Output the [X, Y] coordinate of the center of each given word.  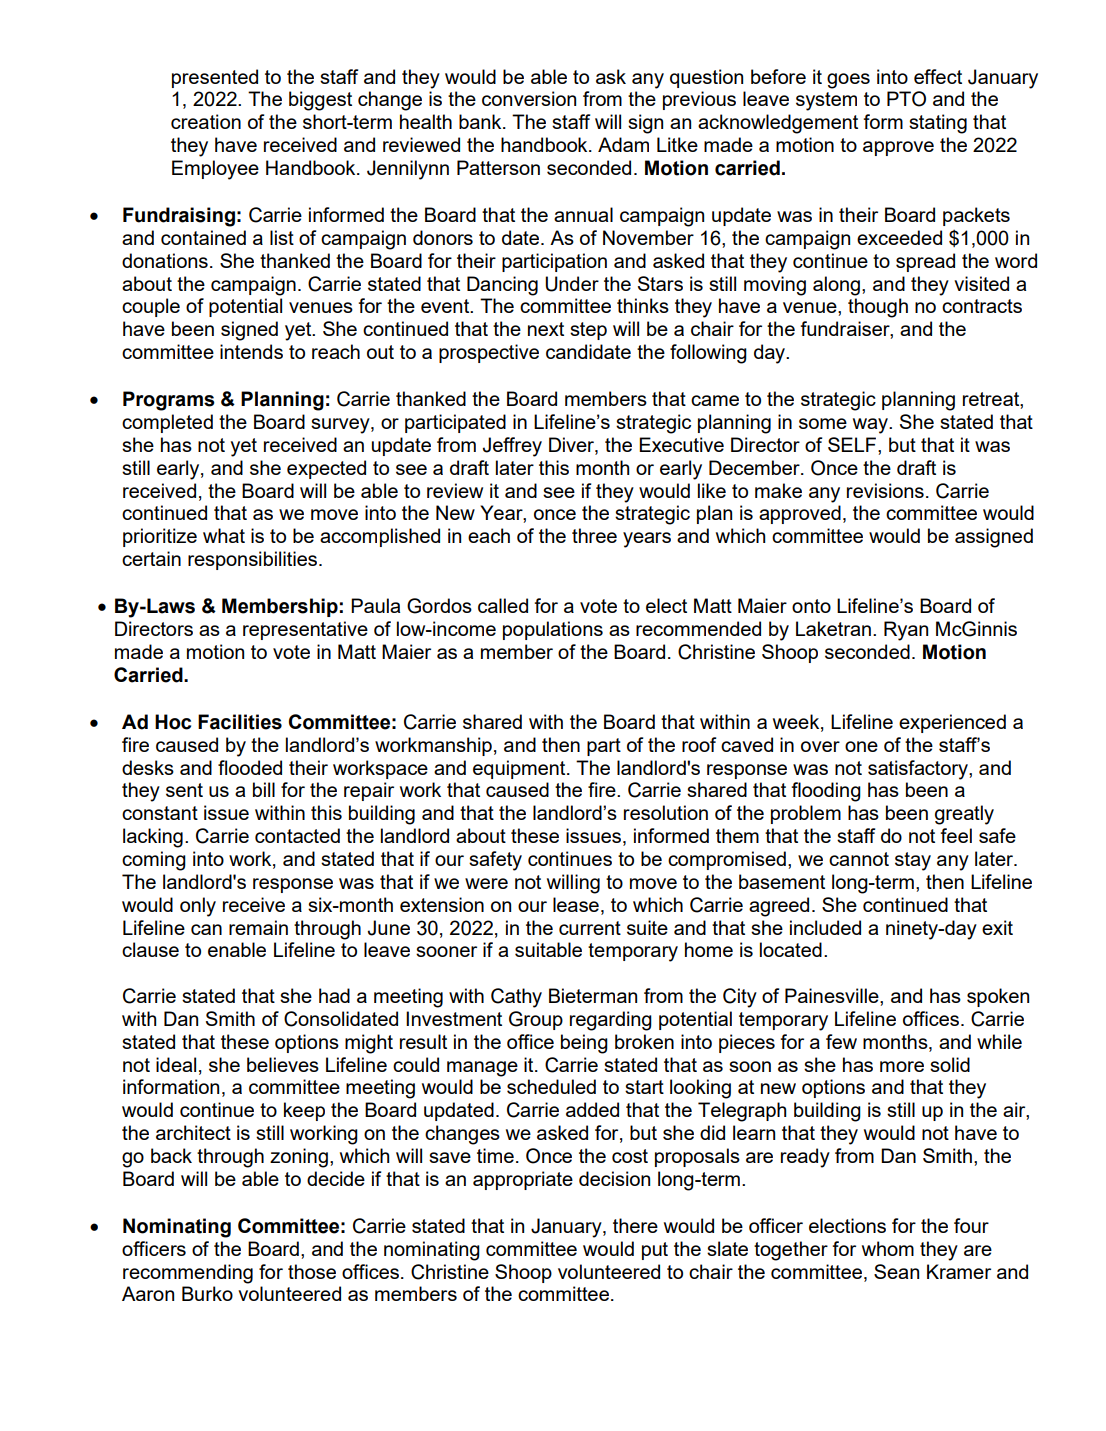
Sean [896, 1271]
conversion [529, 98]
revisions [885, 490]
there [635, 1225]
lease [576, 904]
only [198, 907]
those [312, 1271]
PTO [906, 99]
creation [206, 121]
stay [913, 861]
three [594, 535]
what [224, 535]
